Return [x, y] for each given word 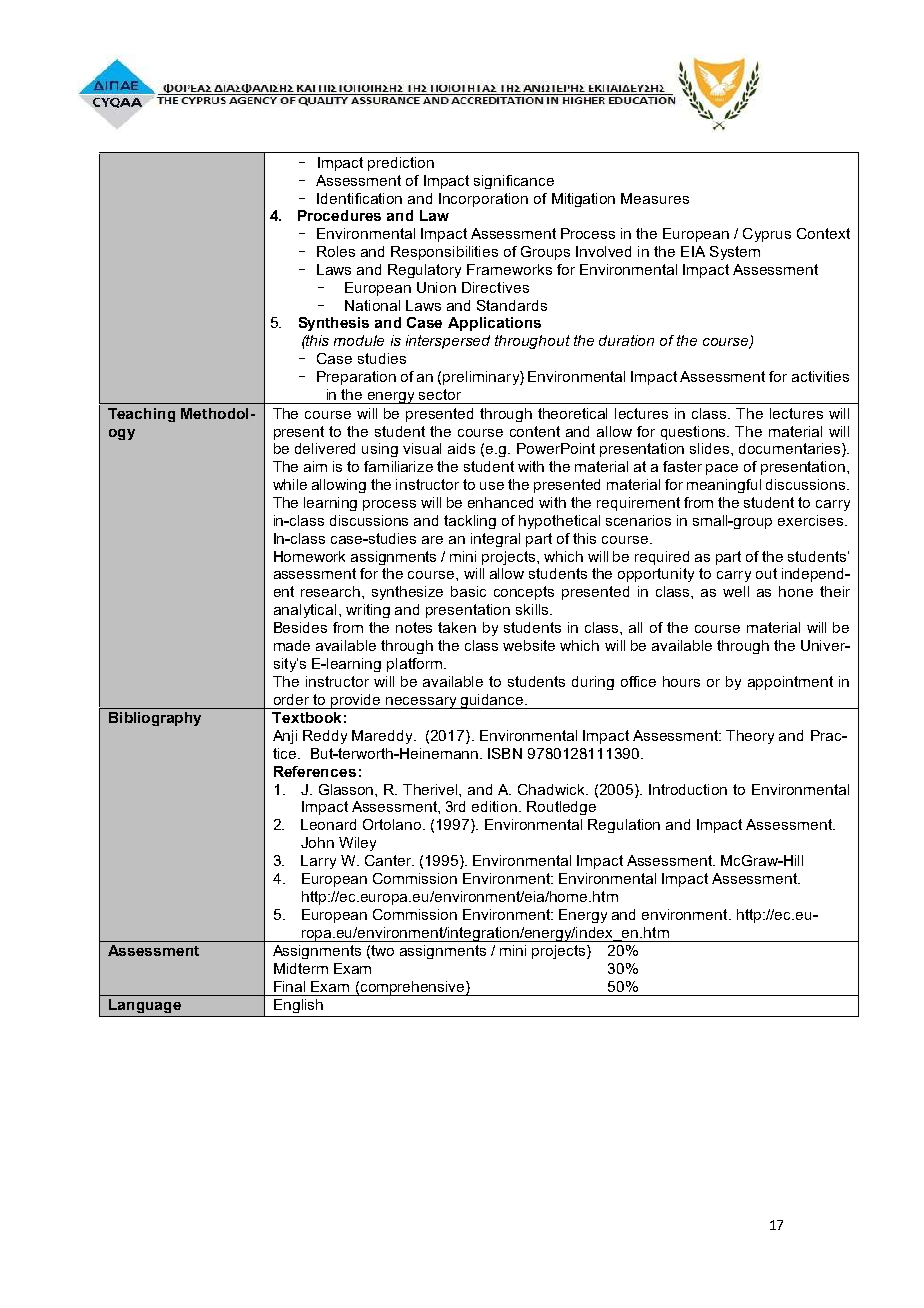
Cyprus [767, 235]
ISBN [505, 753]
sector [440, 394]
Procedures [339, 215]
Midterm [301, 968]
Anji [285, 737]
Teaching [141, 415]
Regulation [624, 826]
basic [468, 591]
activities [820, 376]
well [736, 591]
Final [289, 986]
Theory [750, 737]
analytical [305, 611]
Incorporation [483, 200]
